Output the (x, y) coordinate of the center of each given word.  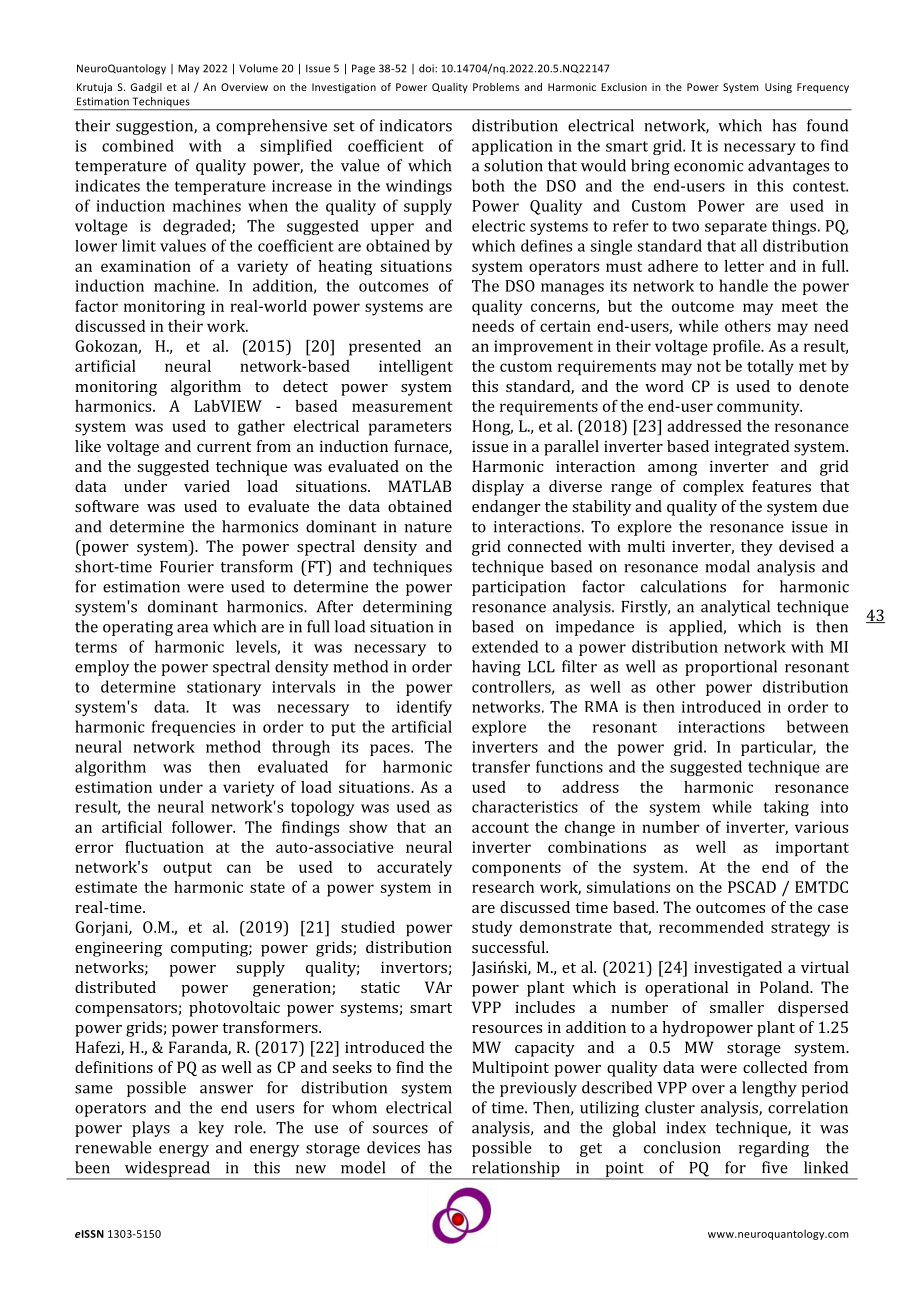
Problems (496, 87)
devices (393, 1147)
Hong (492, 428)
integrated (752, 448)
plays (151, 1129)
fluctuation (164, 847)
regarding (774, 1149)
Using (778, 88)
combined (138, 145)
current (224, 447)
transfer (501, 766)
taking (786, 808)
